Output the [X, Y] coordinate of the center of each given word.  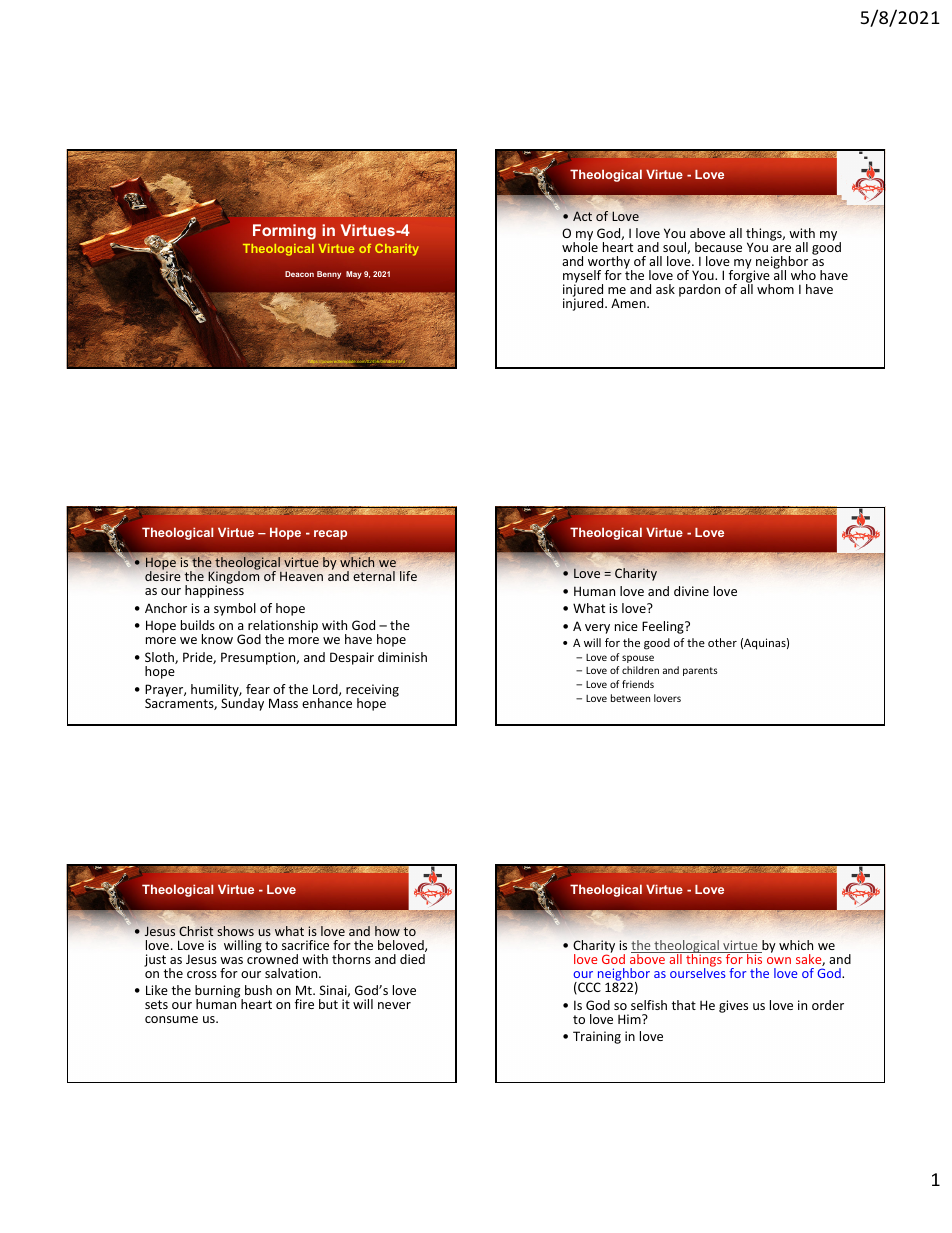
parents [700, 671]
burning [219, 993]
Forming [284, 232]
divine [691, 591]
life [408, 576]
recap [330, 535]
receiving [372, 691]
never [394, 1005]
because [718, 247]
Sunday [242, 703]
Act [582, 216]
